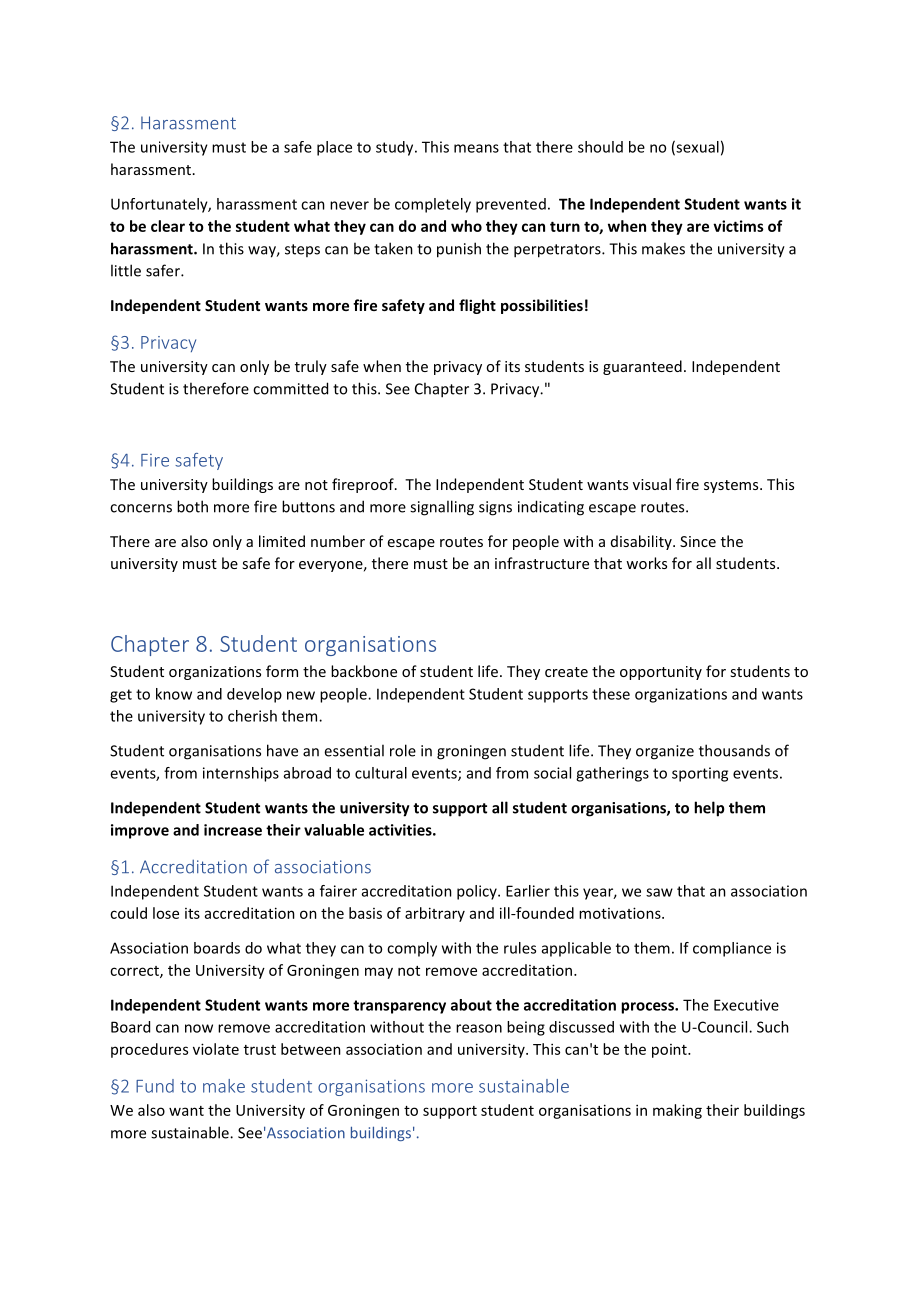  I want to click on sporting, so click(700, 774).
